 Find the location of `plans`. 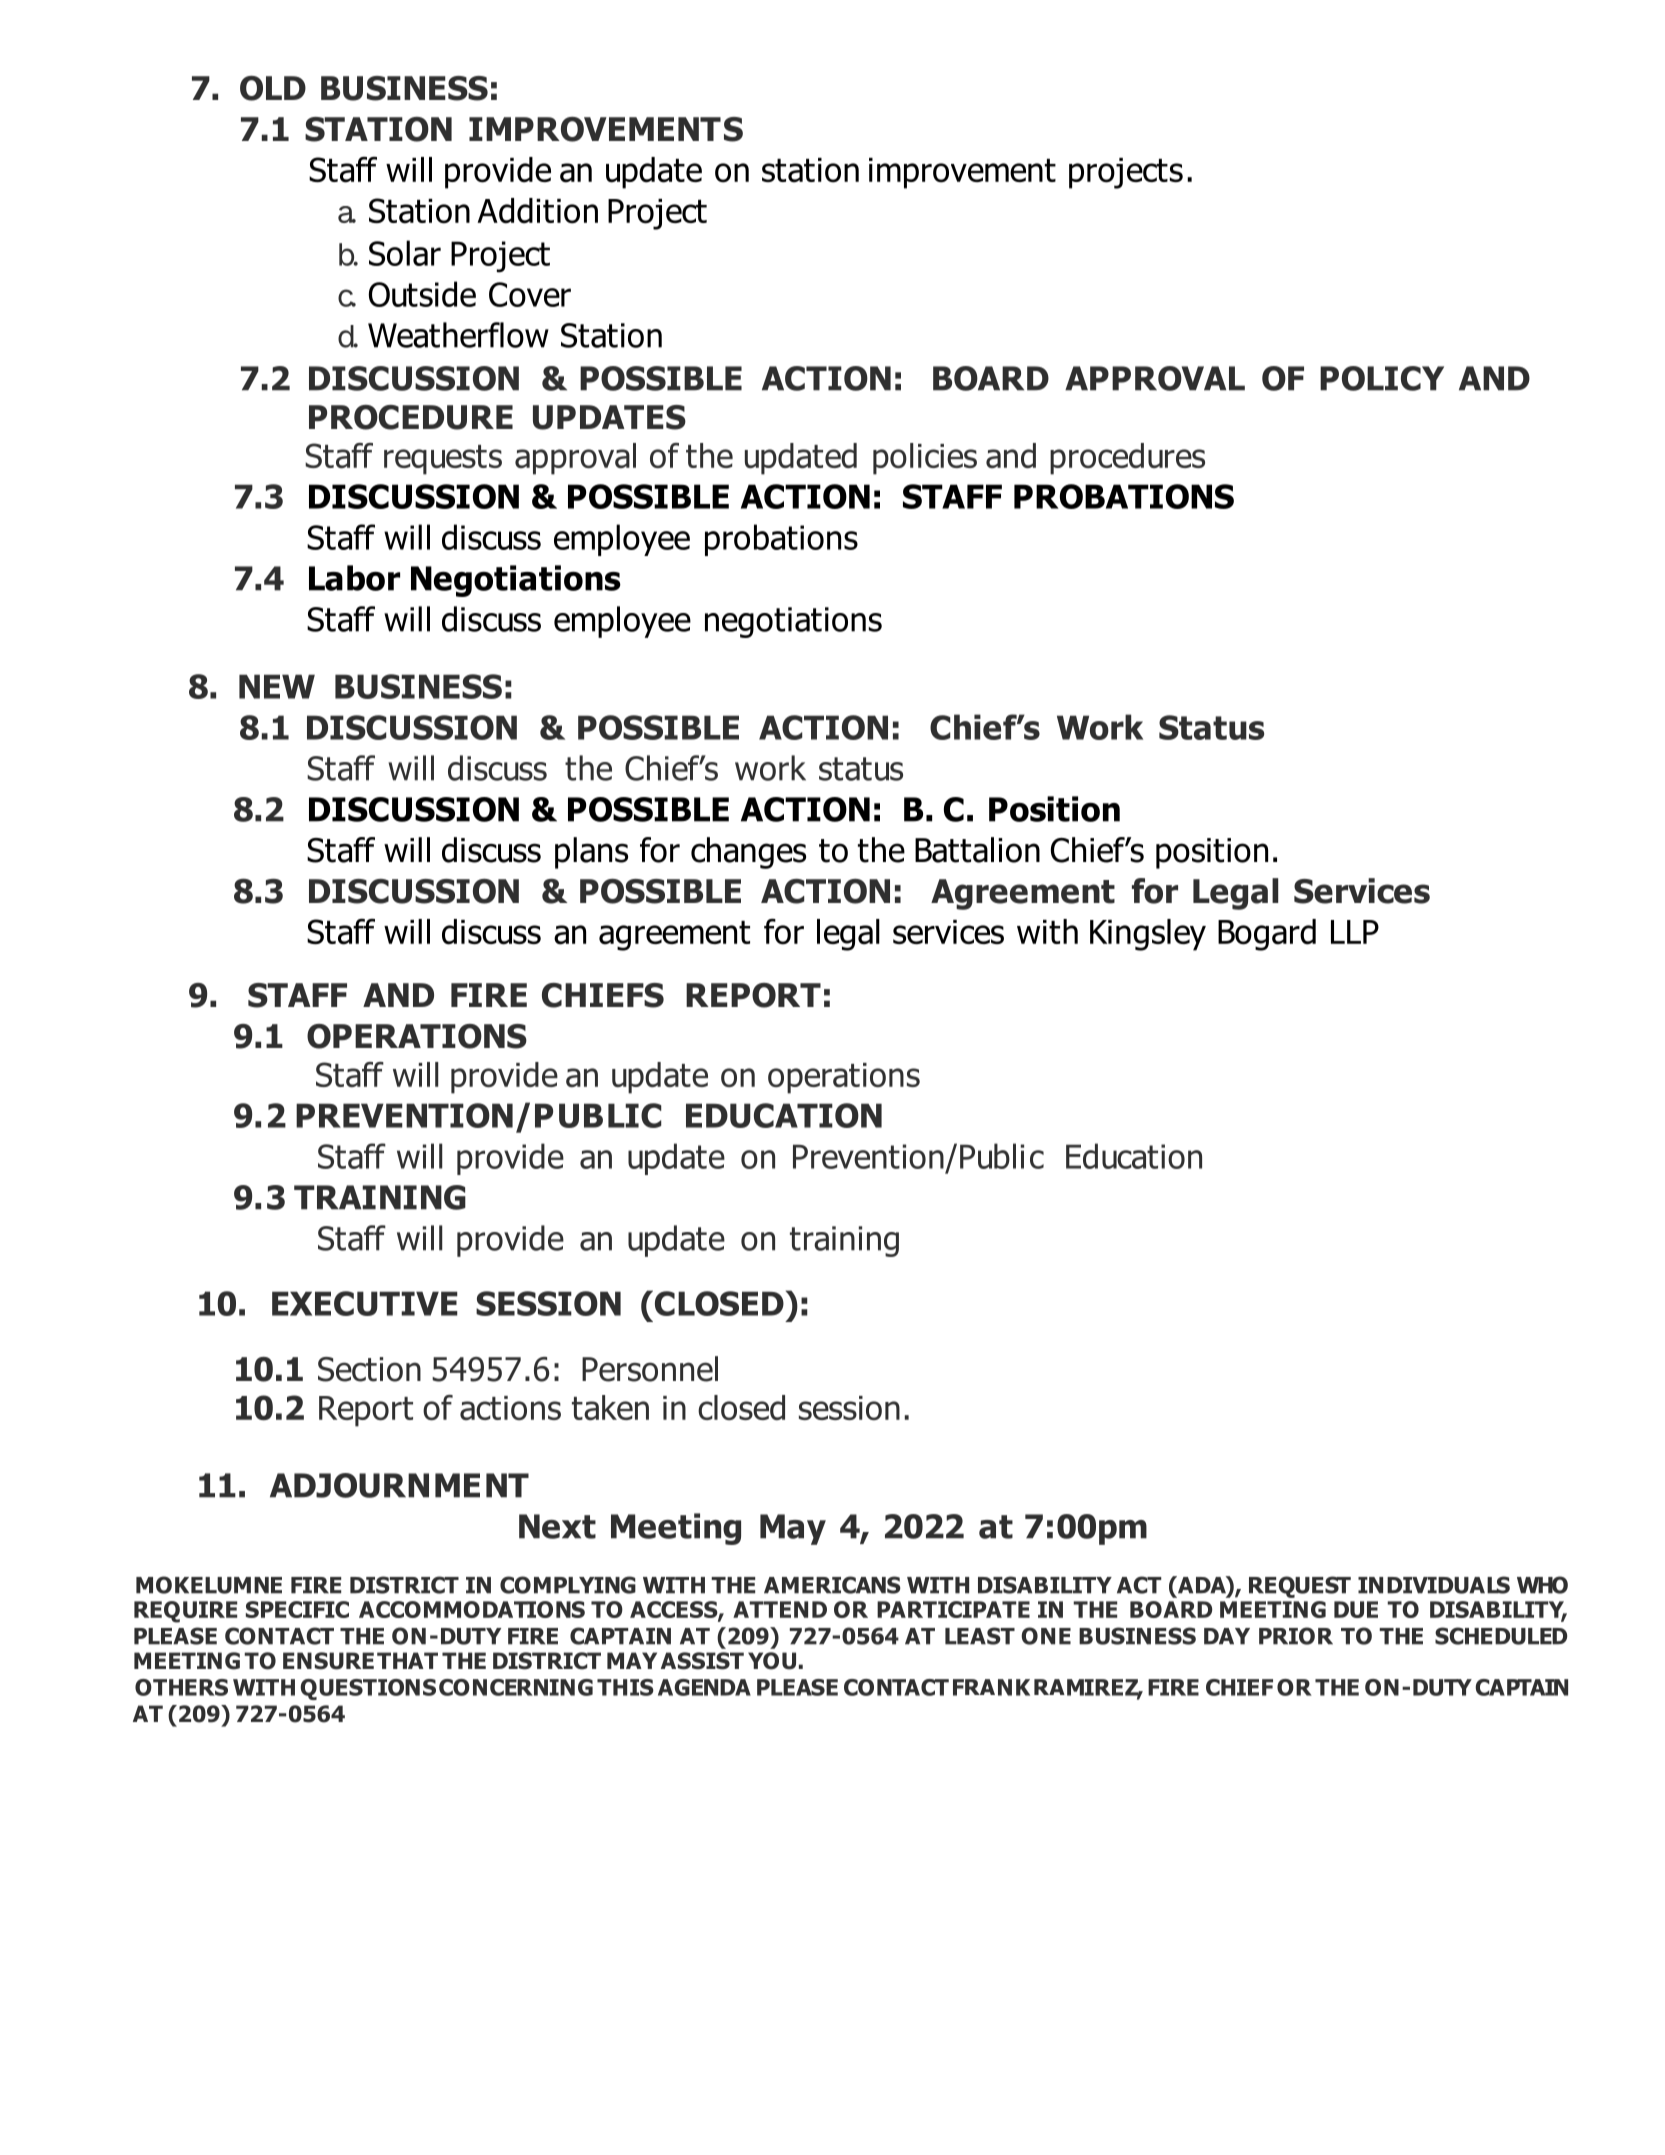

plans is located at coordinates (591, 853).
